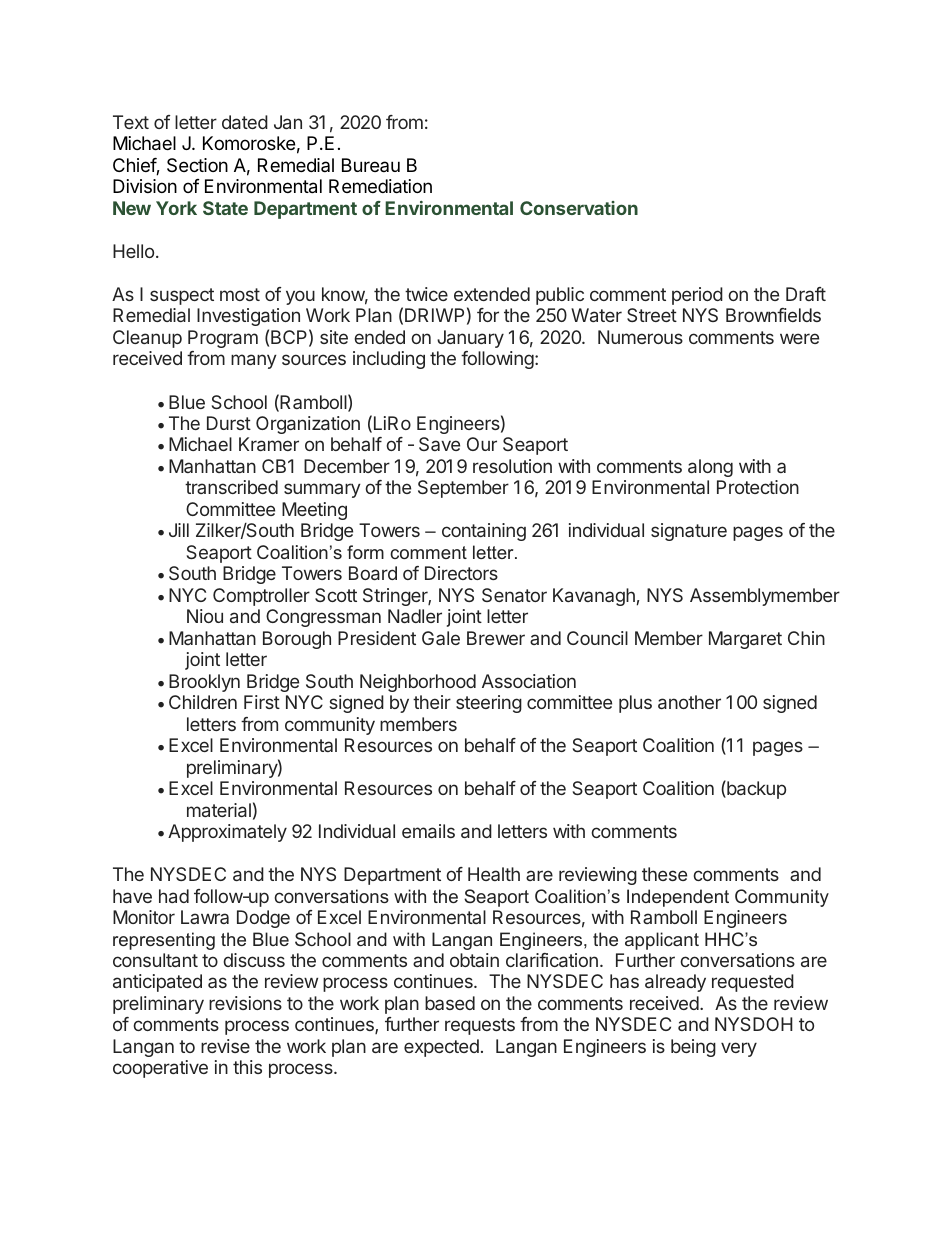  What do you see at coordinates (470, 339) in the document?
I see `January` at bounding box center [470, 339].
